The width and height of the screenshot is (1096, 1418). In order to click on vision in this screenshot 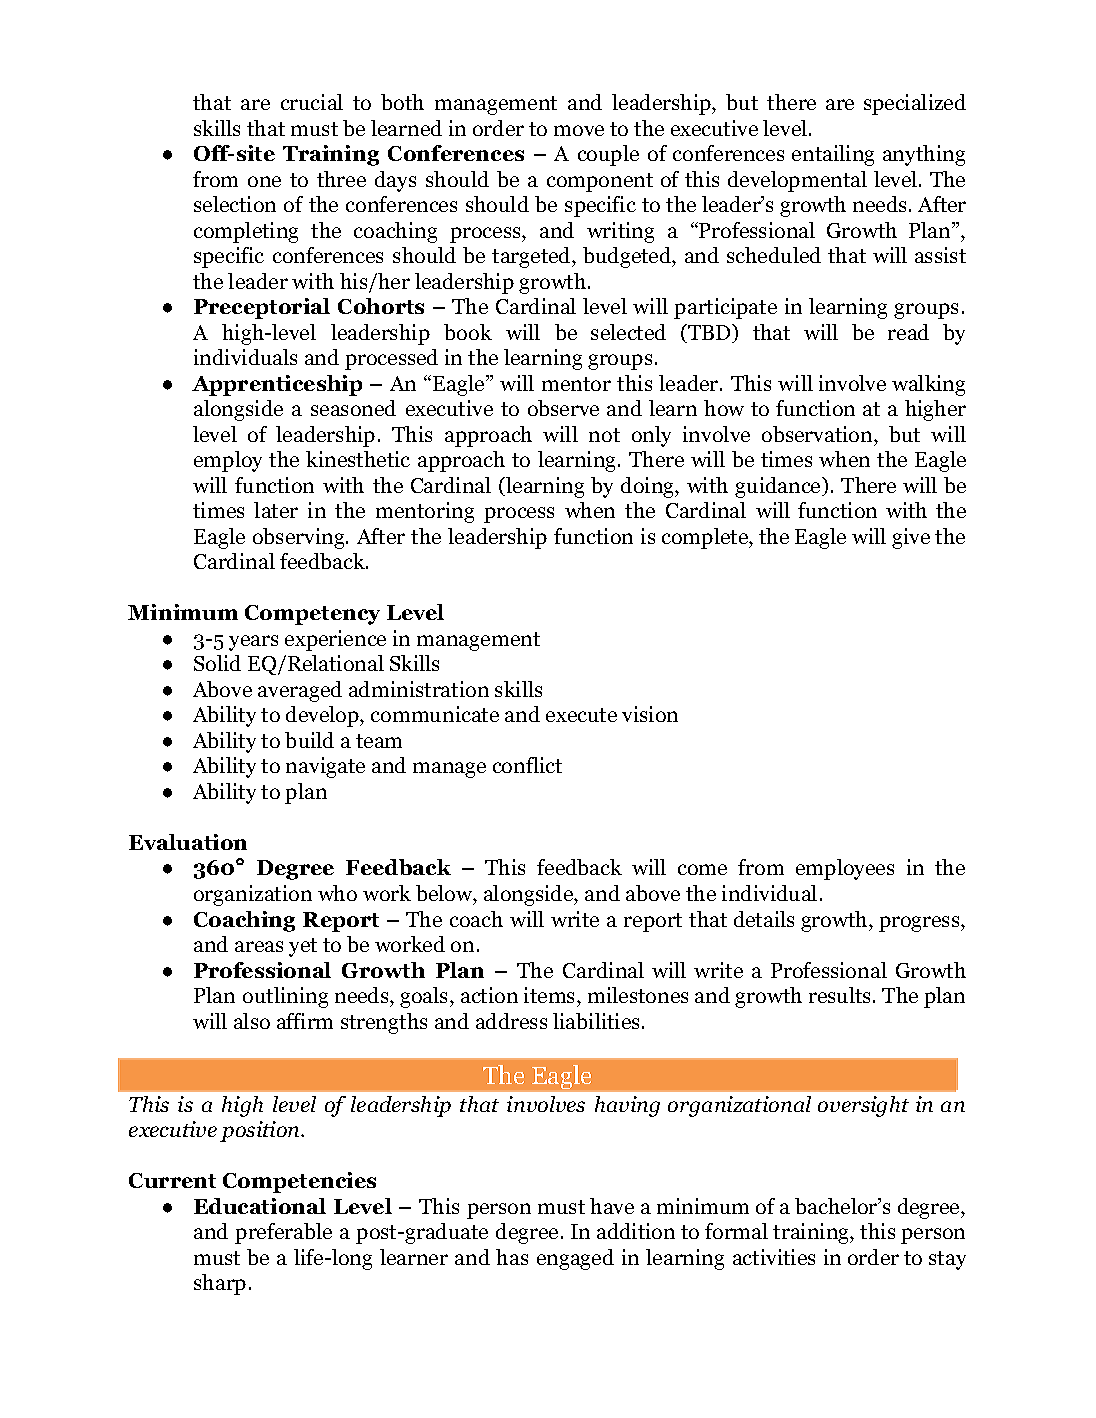, I will do `click(650, 714)`.
